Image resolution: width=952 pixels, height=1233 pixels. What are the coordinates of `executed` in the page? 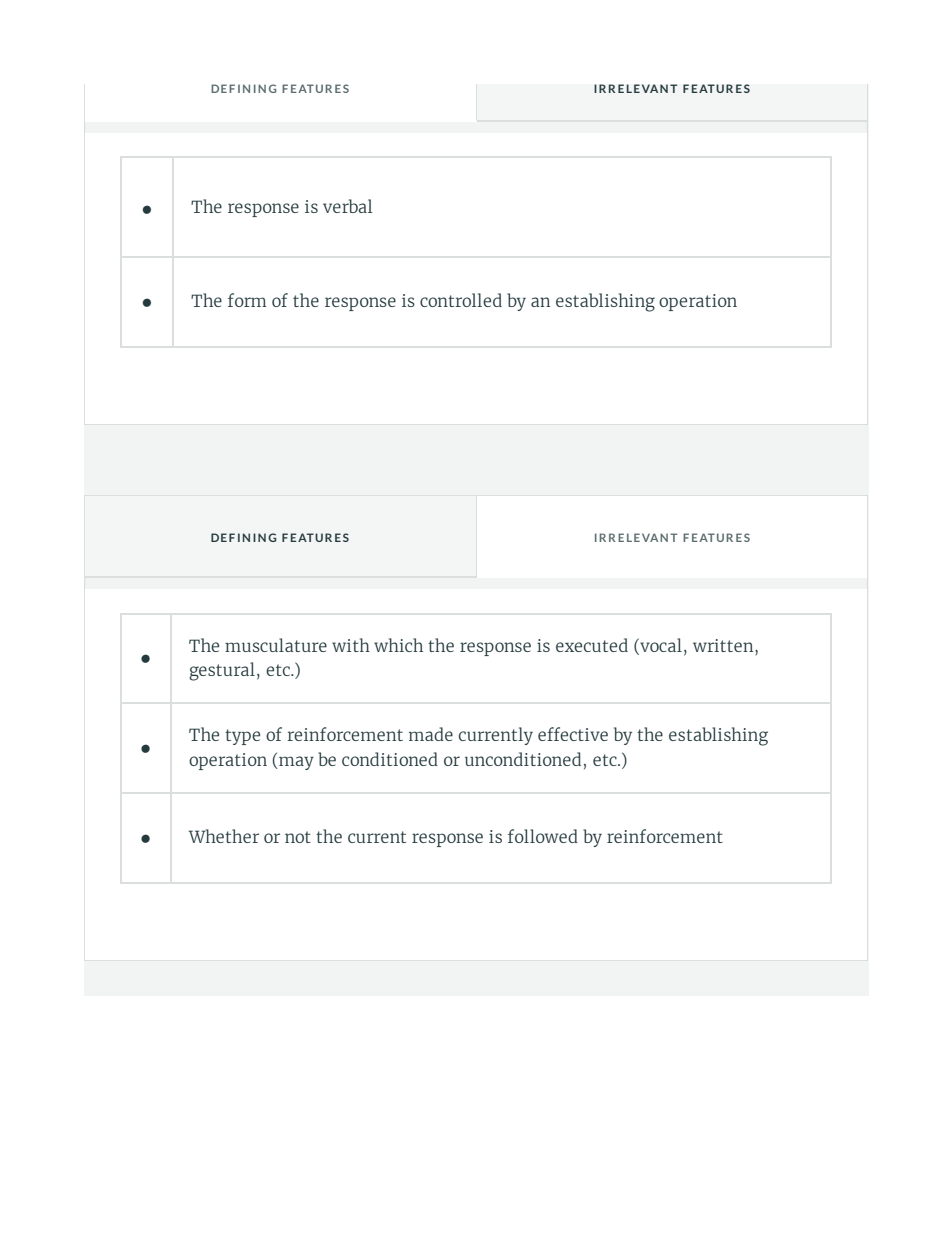 It's located at (592, 645).
